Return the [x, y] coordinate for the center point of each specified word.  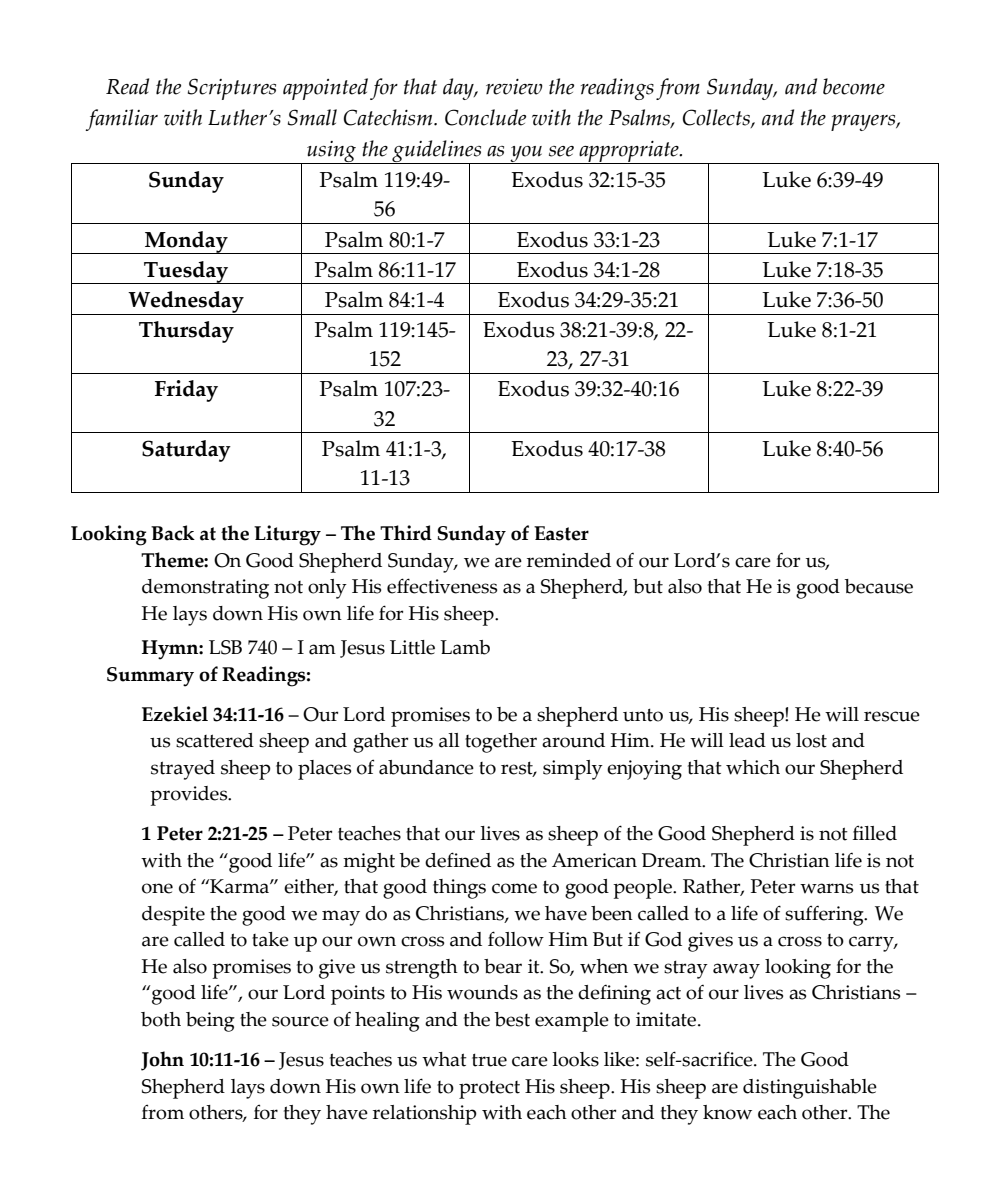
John [162, 1061]
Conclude [485, 117]
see [561, 151]
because [878, 586]
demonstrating [205, 589]
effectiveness [442, 586]
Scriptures [232, 89]
